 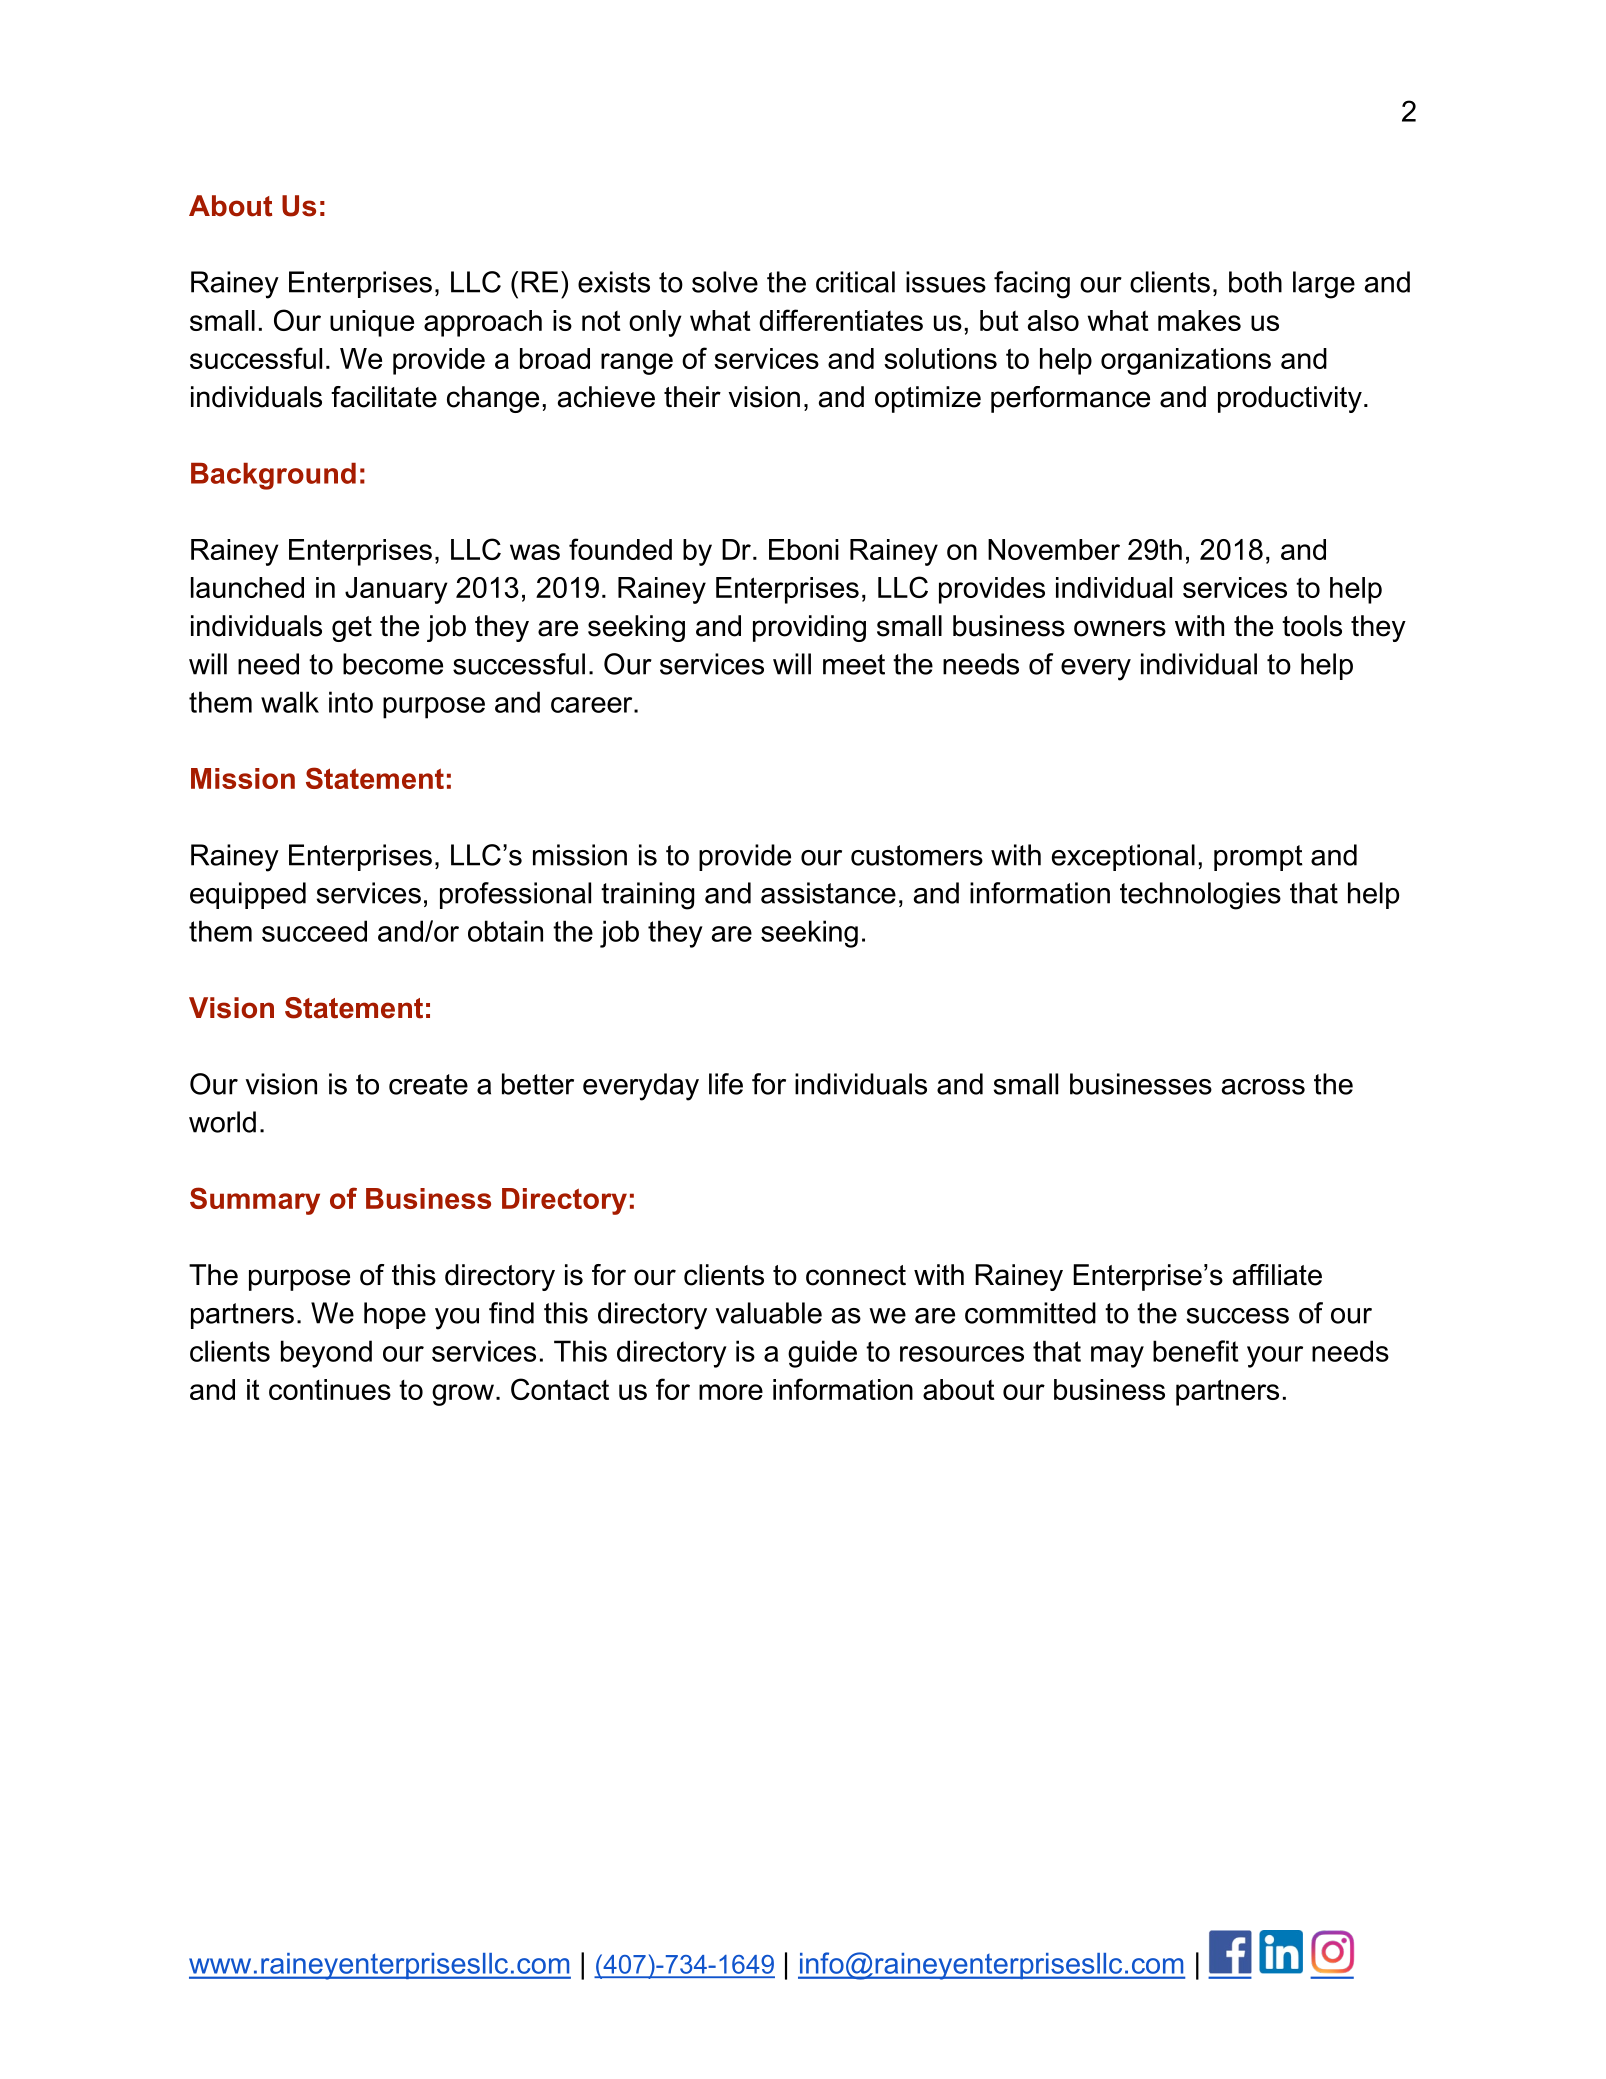 What do you see at coordinates (809, 628) in the screenshot?
I see `providing` at bounding box center [809, 628].
